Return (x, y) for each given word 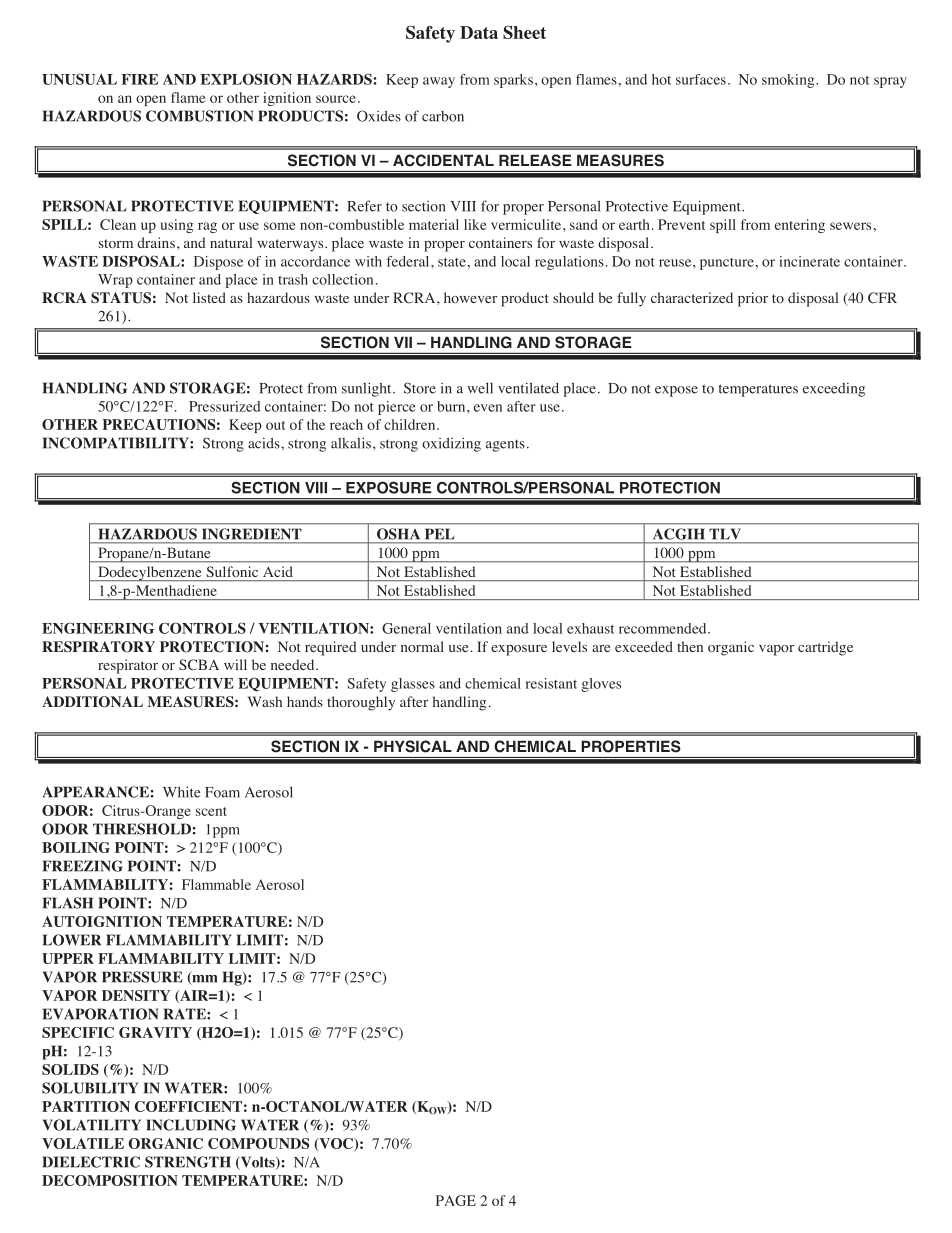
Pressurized (225, 406)
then (690, 646)
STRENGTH (188, 1162)
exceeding (834, 390)
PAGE (456, 1200)
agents (505, 446)
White (182, 792)
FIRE (140, 79)
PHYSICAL (413, 746)
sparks (513, 81)
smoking (789, 81)
